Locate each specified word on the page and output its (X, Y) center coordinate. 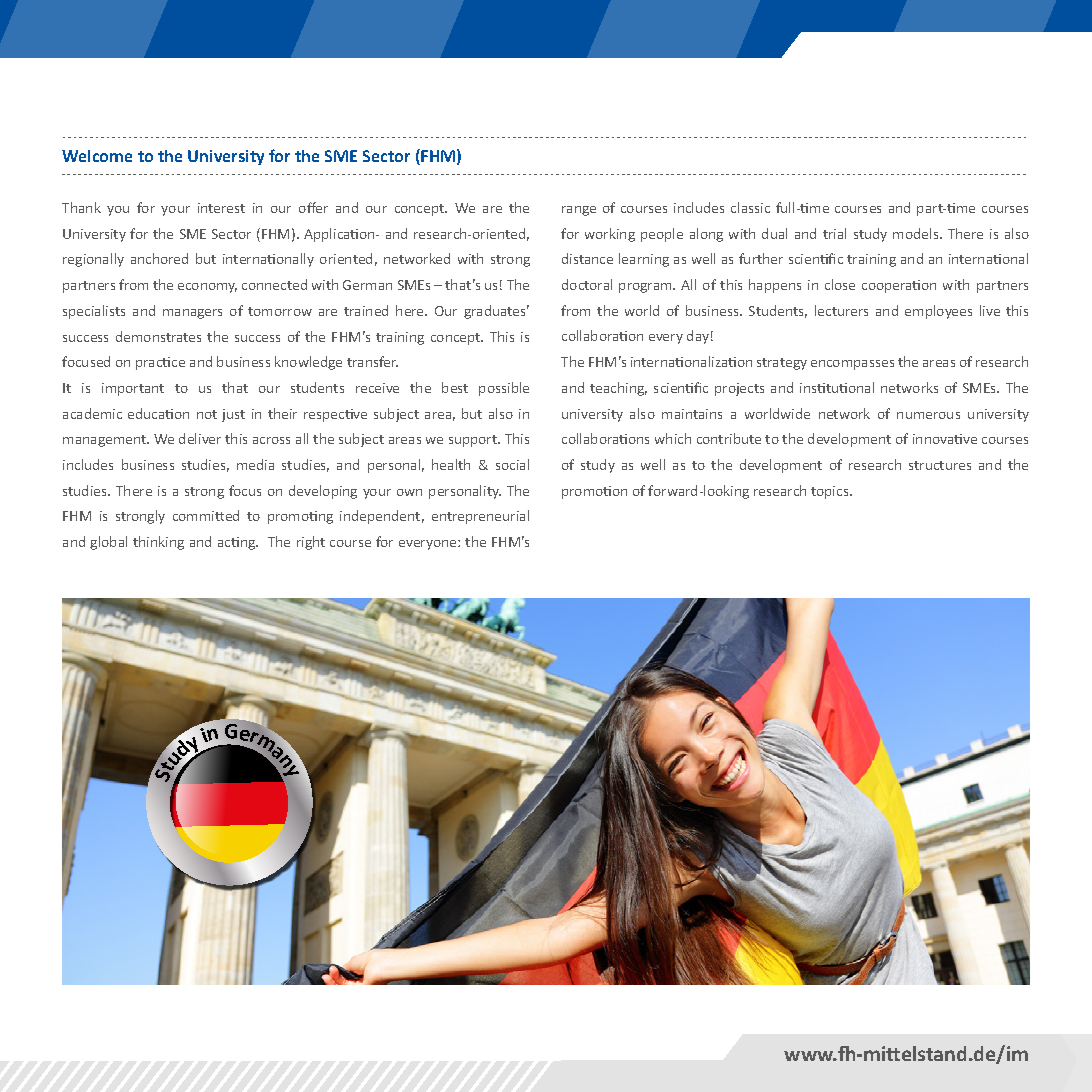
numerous (928, 415)
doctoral (587, 284)
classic (750, 207)
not (207, 414)
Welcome (97, 156)
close (840, 284)
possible (504, 389)
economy (207, 288)
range (579, 211)
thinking (158, 543)
